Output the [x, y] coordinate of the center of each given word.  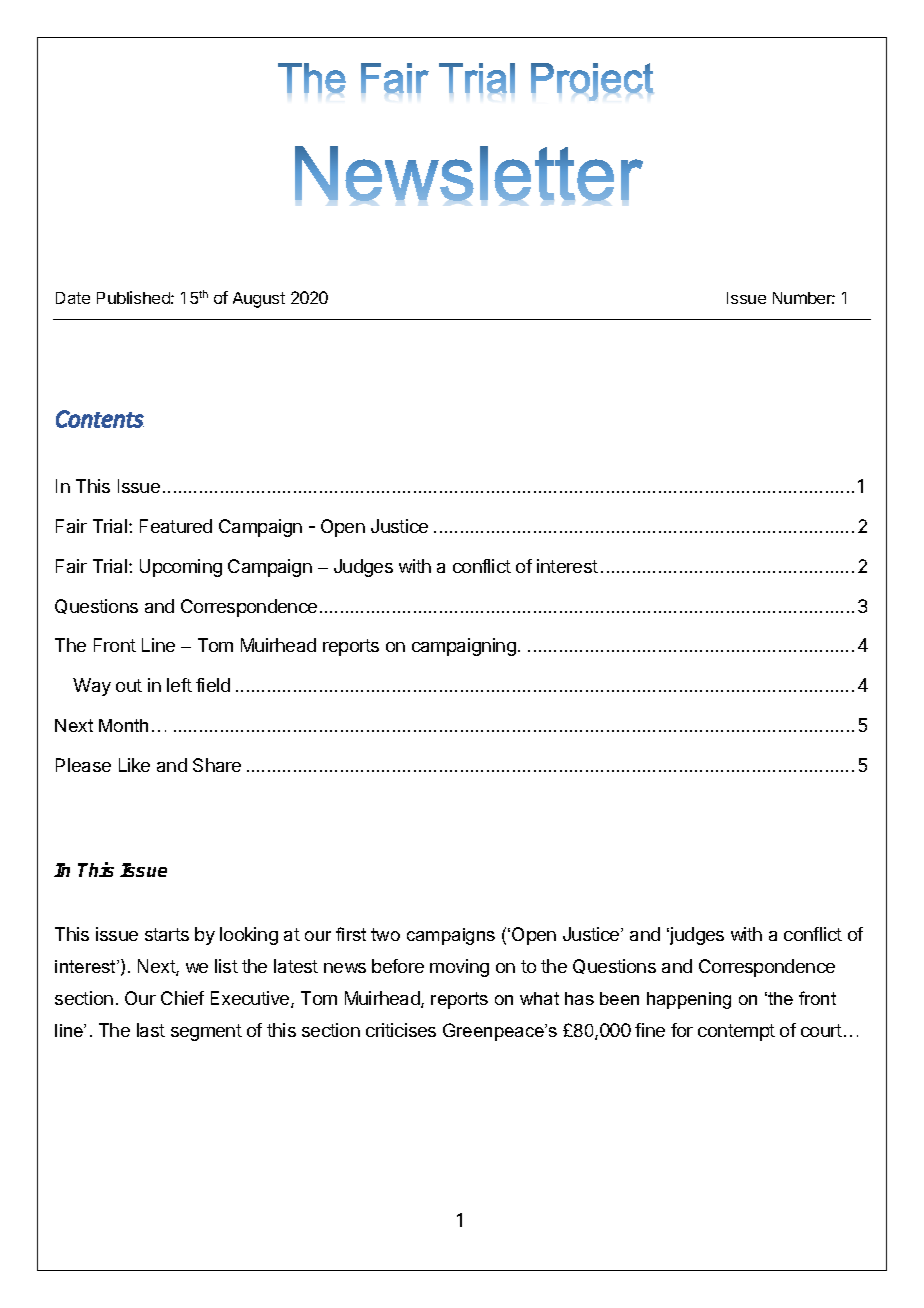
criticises [401, 1030]
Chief [182, 998]
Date [73, 298]
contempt [736, 1032]
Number [804, 298]
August [259, 300]
